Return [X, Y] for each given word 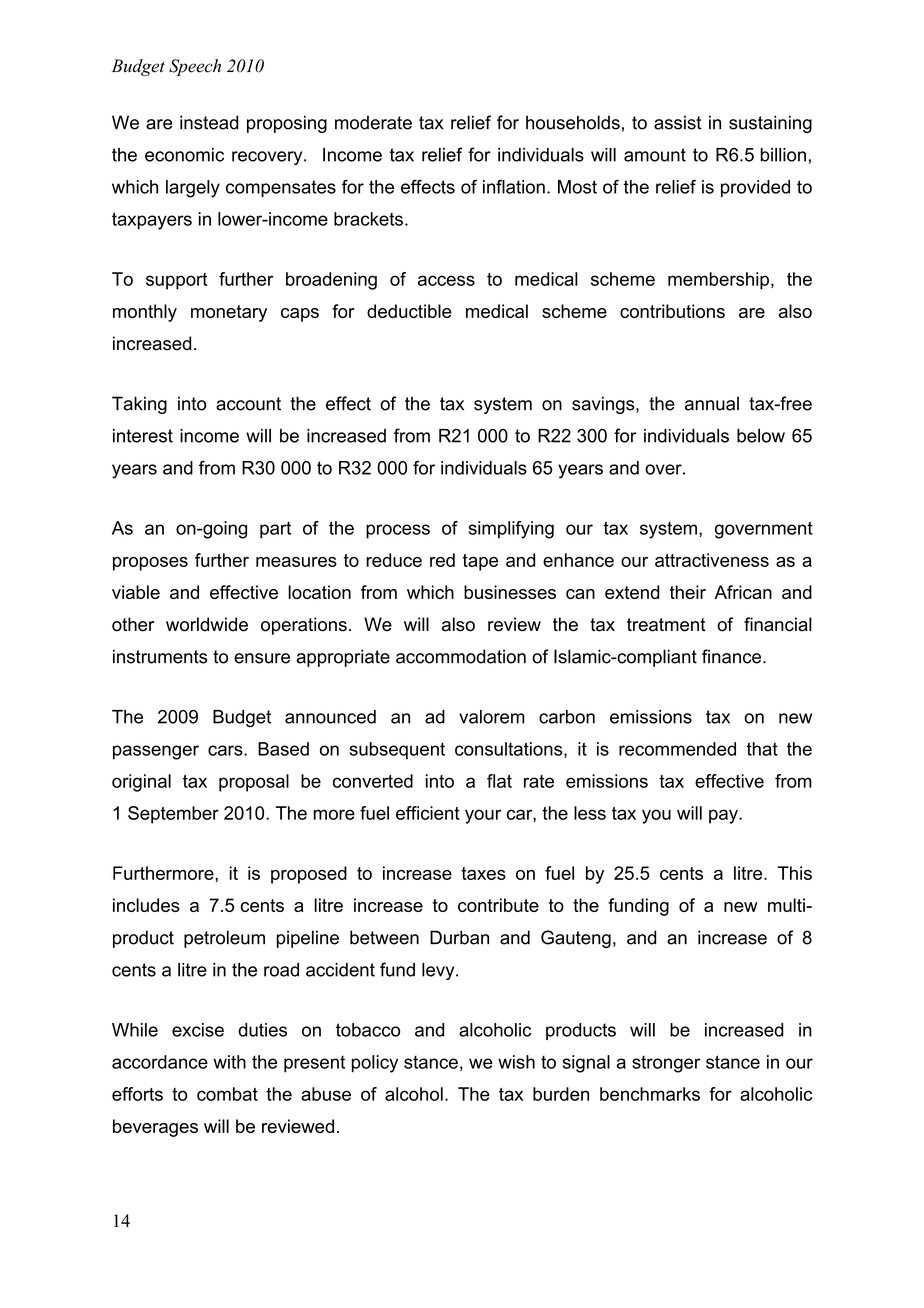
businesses [510, 592]
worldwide [207, 624]
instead [209, 122]
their [688, 592]
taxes [483, 873]
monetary [229, 313]
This [794, 873]
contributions [672, 311]
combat [227, 1094]
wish [516, 1062]
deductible [409, 311]
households [573, 122]
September [173, 815]
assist [678, 122]
